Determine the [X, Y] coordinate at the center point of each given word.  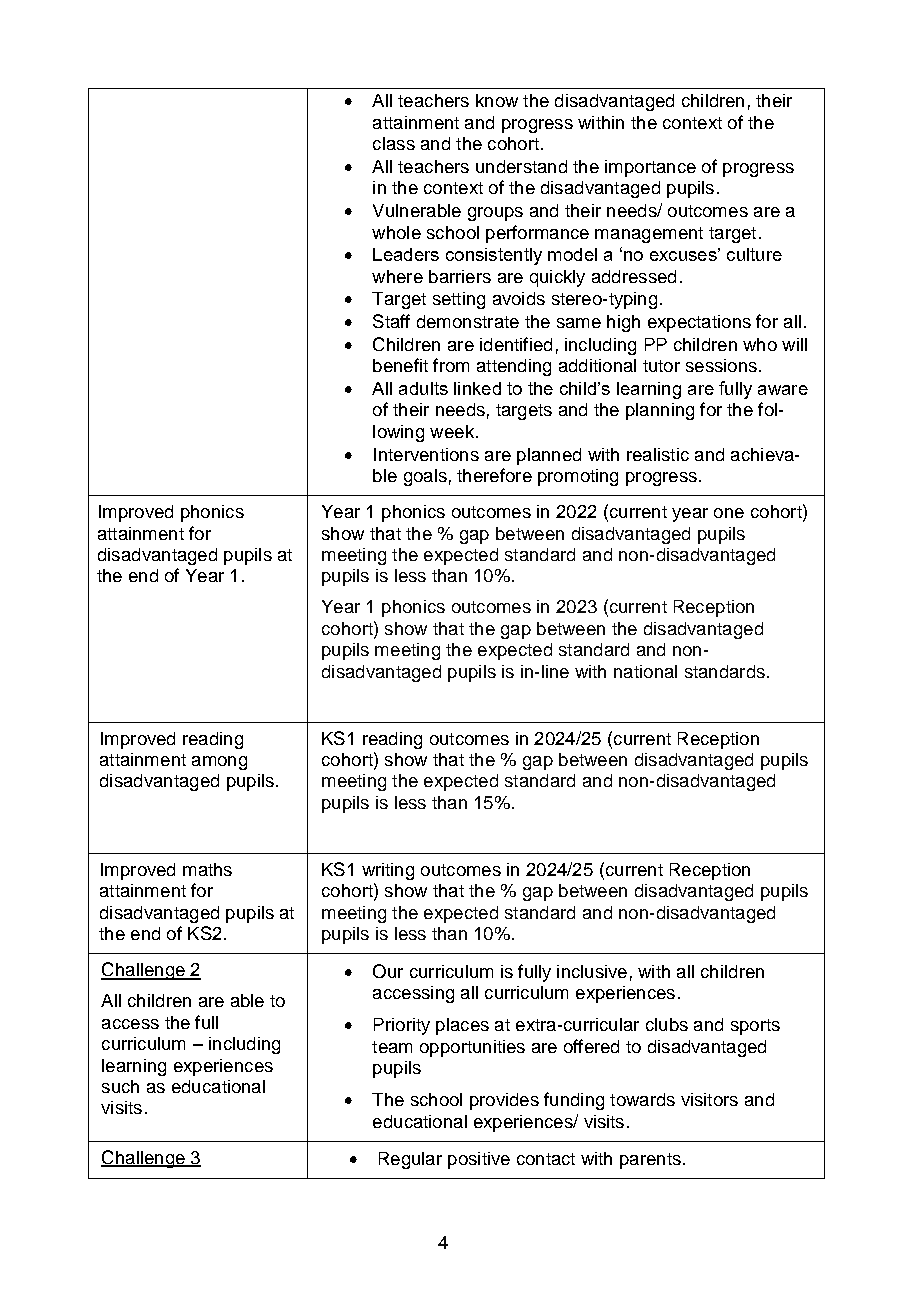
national [645, 671]
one [729, 513]
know [497, 100]
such [120, 1086]
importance [650, 168]
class [394, 143]
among [219, 763]
